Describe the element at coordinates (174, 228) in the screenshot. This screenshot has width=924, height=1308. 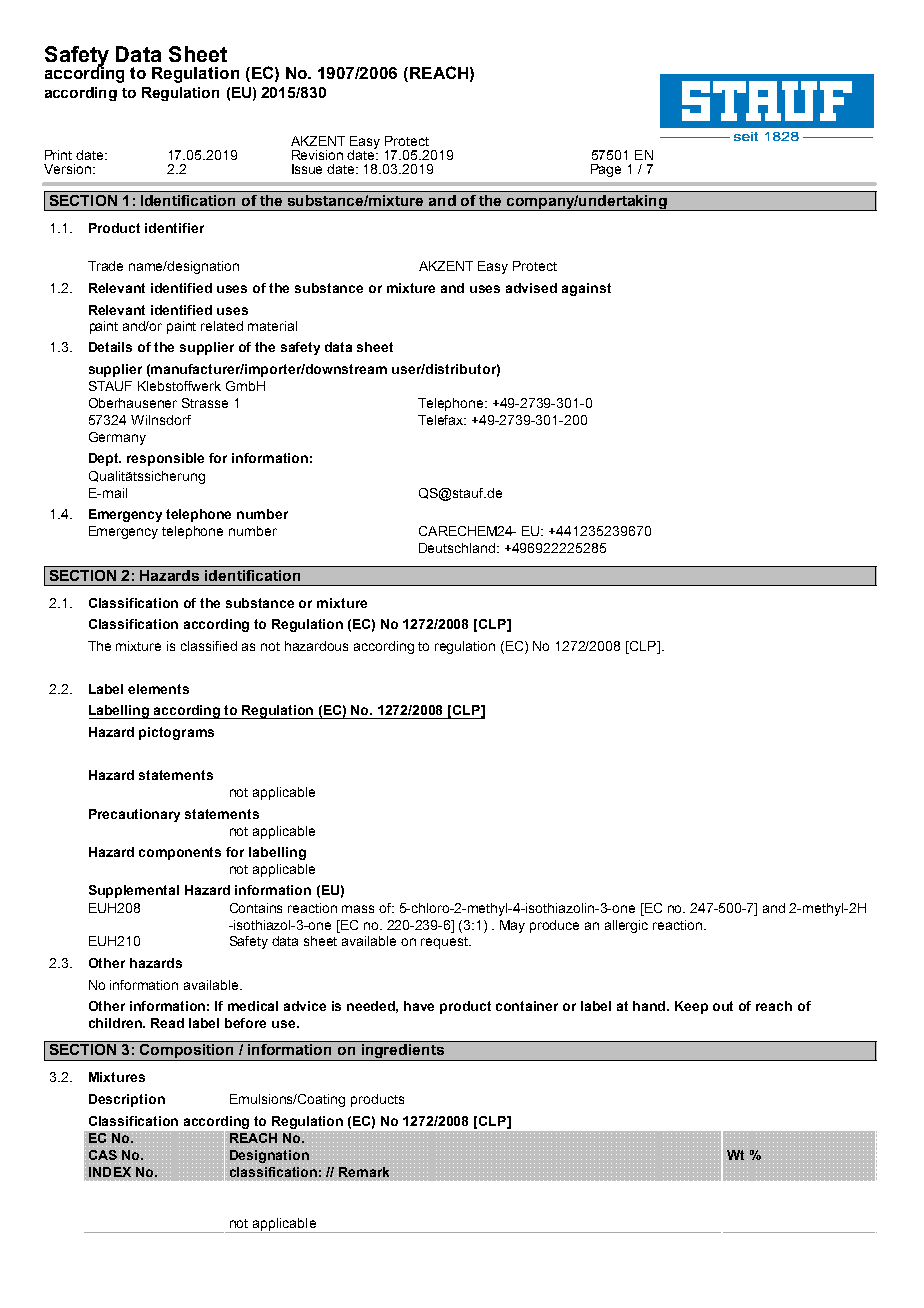
I see `identifier` at that location.
